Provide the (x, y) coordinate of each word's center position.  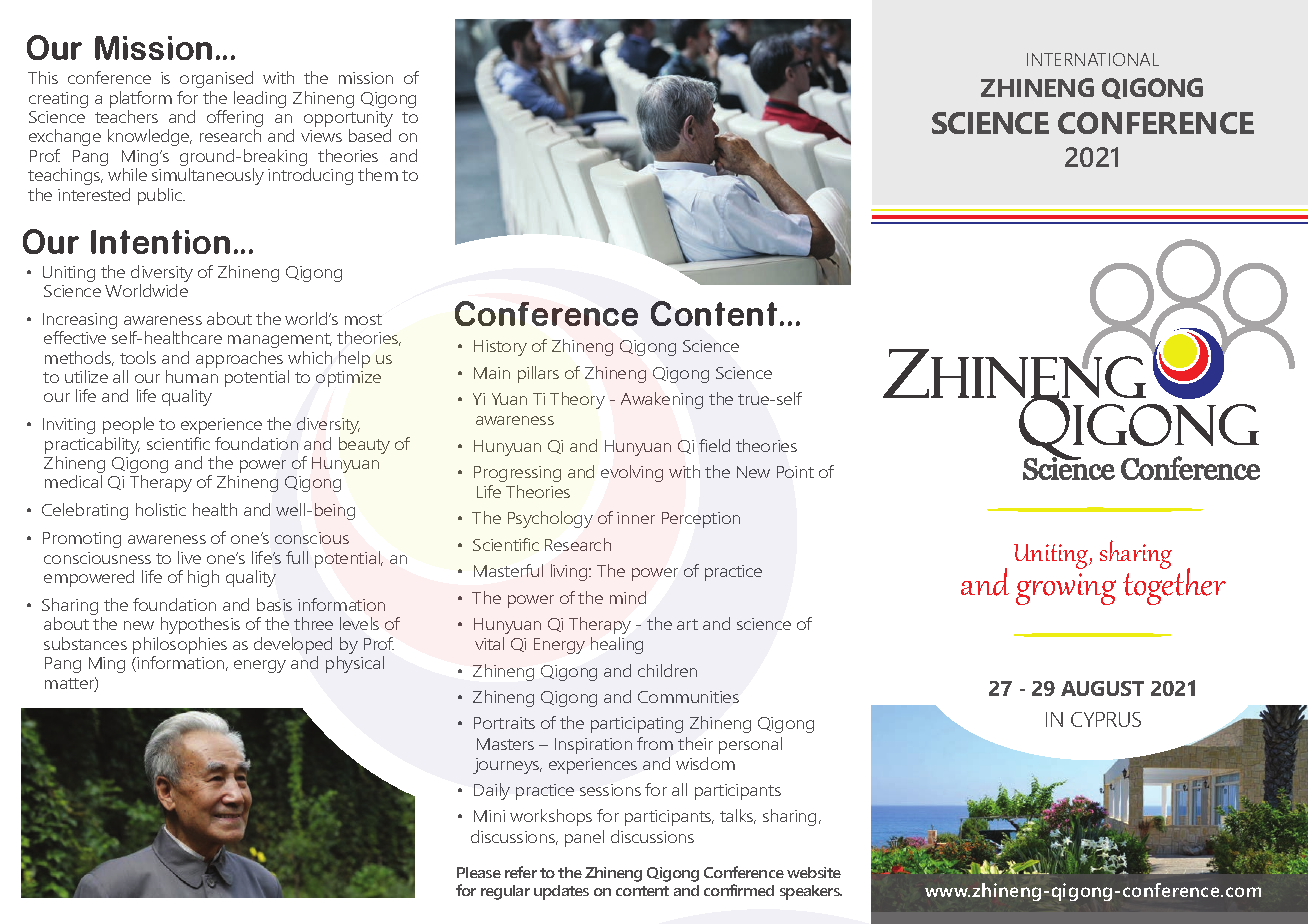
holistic (161, 509)
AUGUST (1102, 688)
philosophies (180, 647)
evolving (632, 473)
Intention (160, 242)
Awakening (662, 400)
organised (216, 79)
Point (795, 472)
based (370, 135)
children (667, 670)
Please (479, 872)
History (500, 348)
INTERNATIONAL (1093, 59)
